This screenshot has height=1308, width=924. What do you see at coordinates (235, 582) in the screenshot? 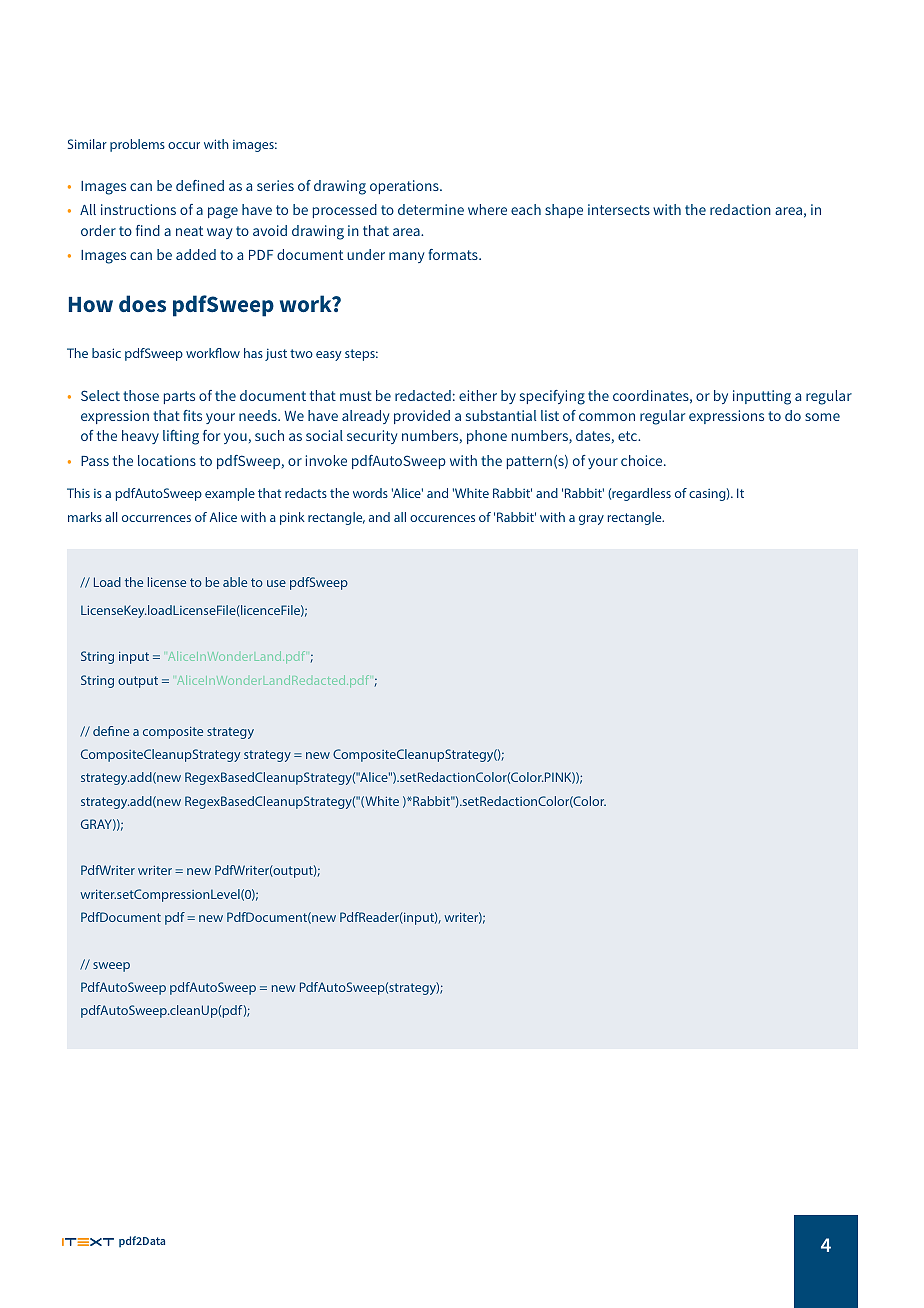
I see `able` at bounding box center [235, 582].
